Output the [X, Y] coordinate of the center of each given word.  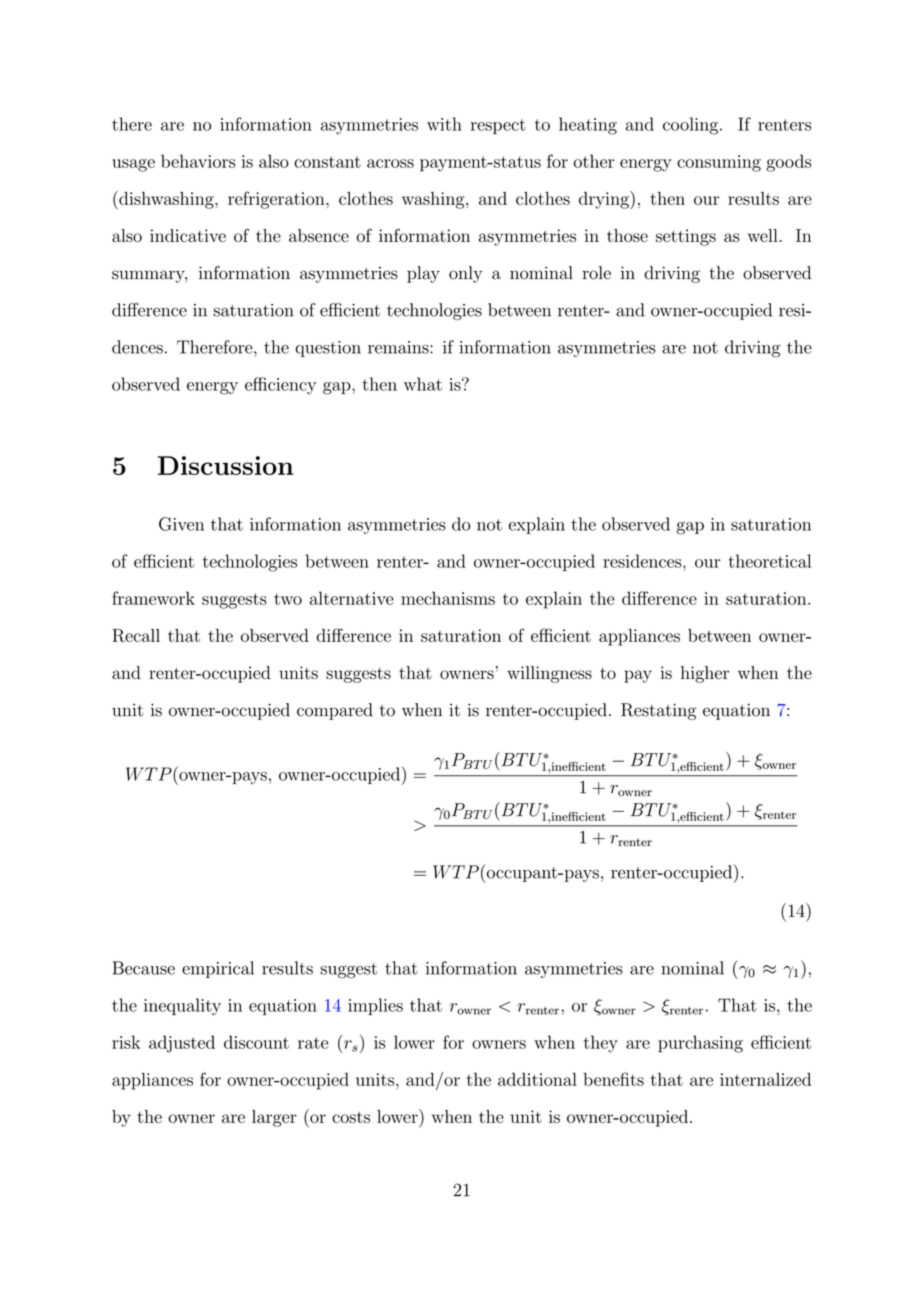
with [444, 124]
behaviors [198, 161]
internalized [765, 1079]
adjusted [182, 1044]
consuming [719, 163]
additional [537, 1079]
